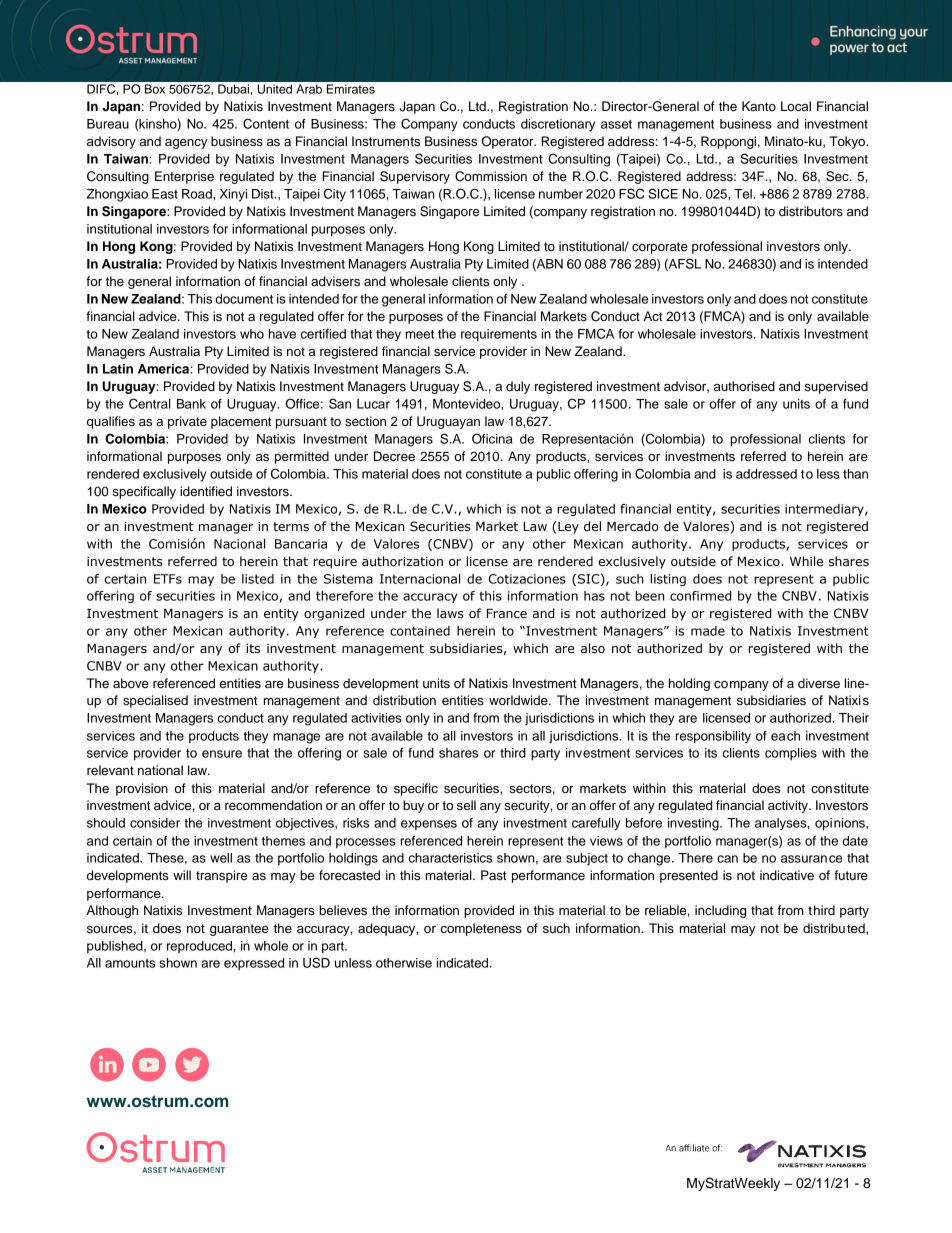  I want to click on guarantee, so click(239, 930).
